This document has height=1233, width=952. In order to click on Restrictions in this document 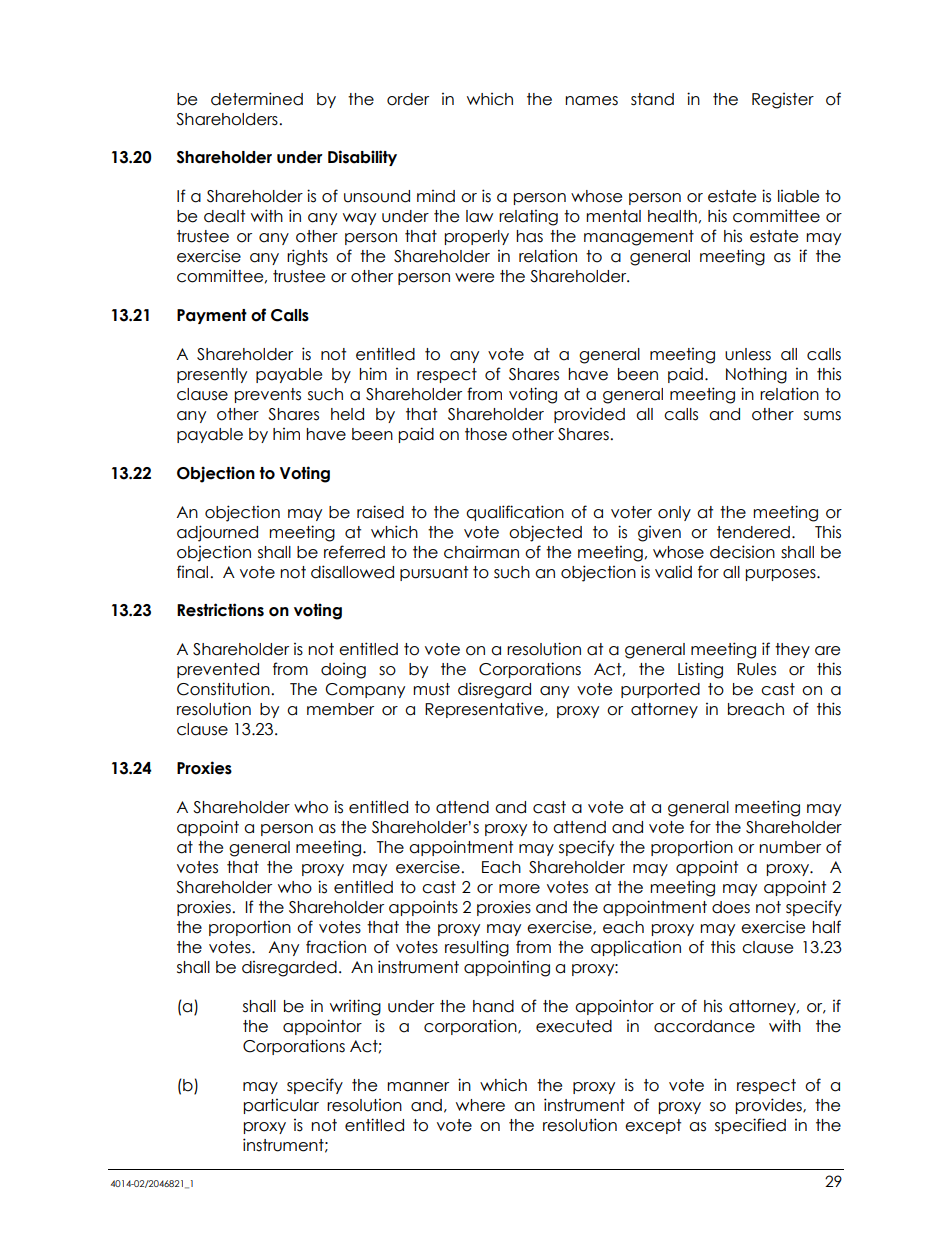, I will do `click(220, 610)`.
